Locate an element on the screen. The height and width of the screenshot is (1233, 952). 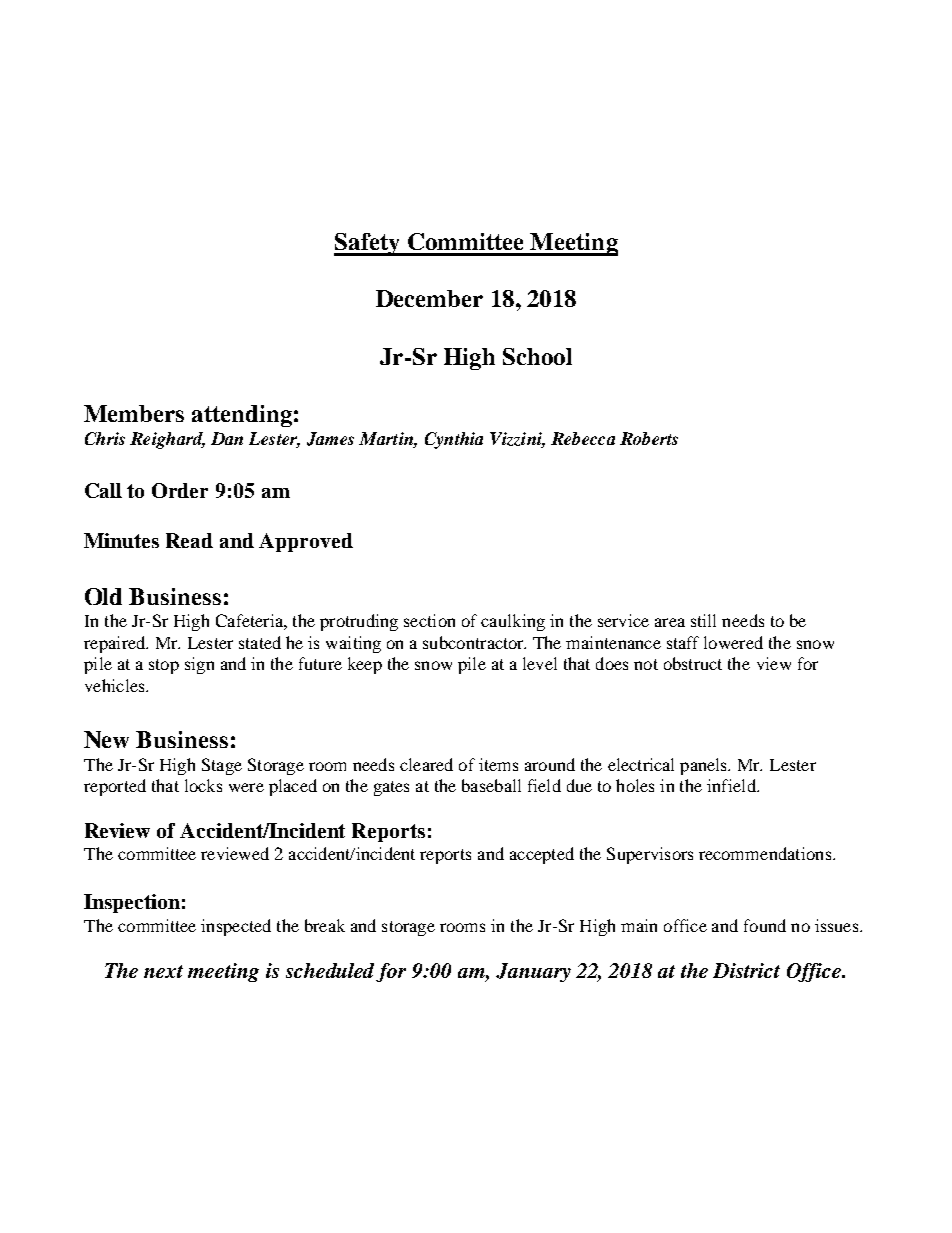
School is located at coordinates (537, 356).
